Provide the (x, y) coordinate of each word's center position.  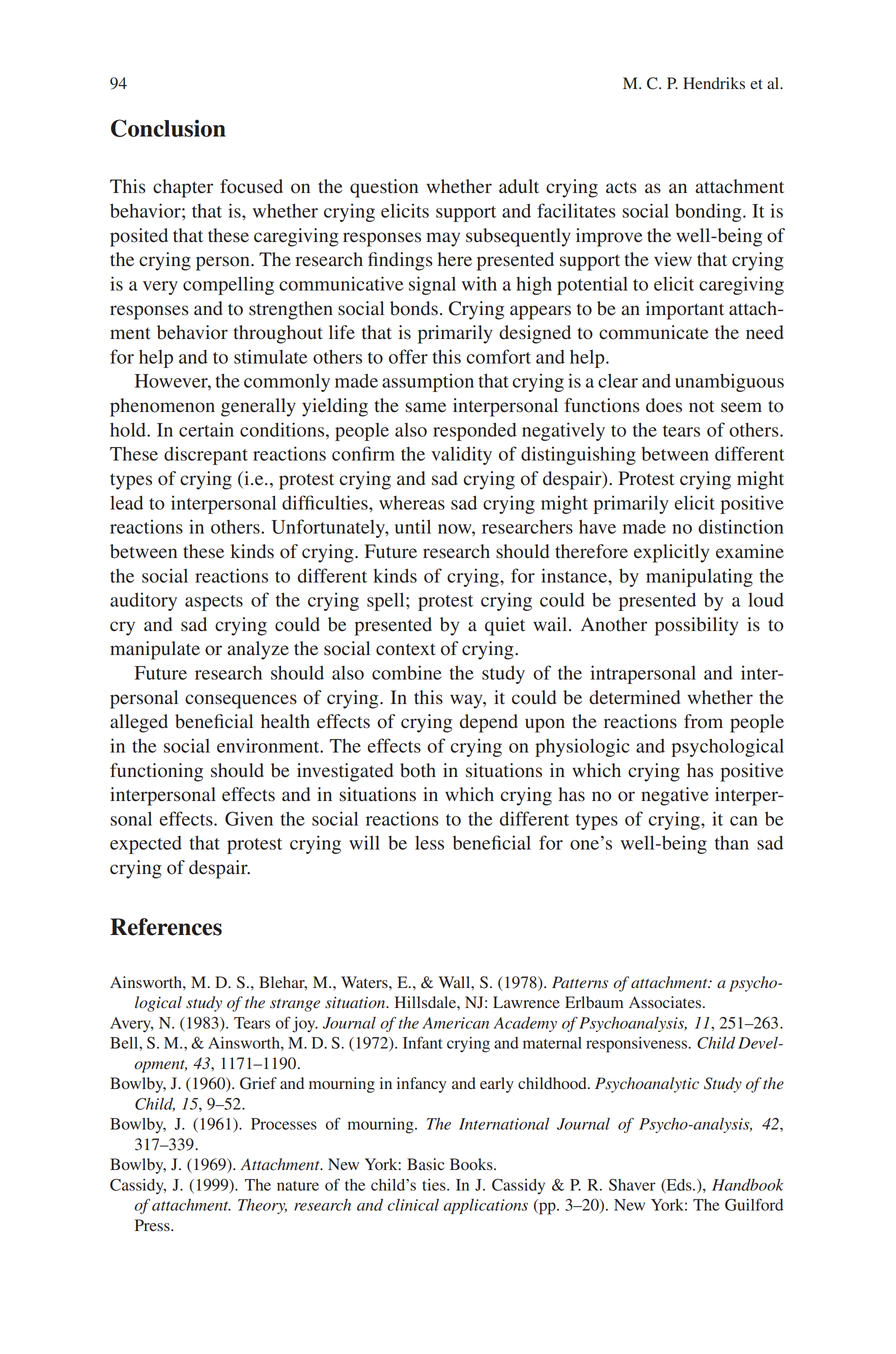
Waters (365, 982)
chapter (183, 188)
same (425, 407)
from (703, 721)
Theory (262, 1206)
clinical (413, 1205)
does (664, 405)
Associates (666, 1002)
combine (407, 672)
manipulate (155, 650)
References (166, 927)
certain (206, 429)
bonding (709, 212)
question (384, 188)
